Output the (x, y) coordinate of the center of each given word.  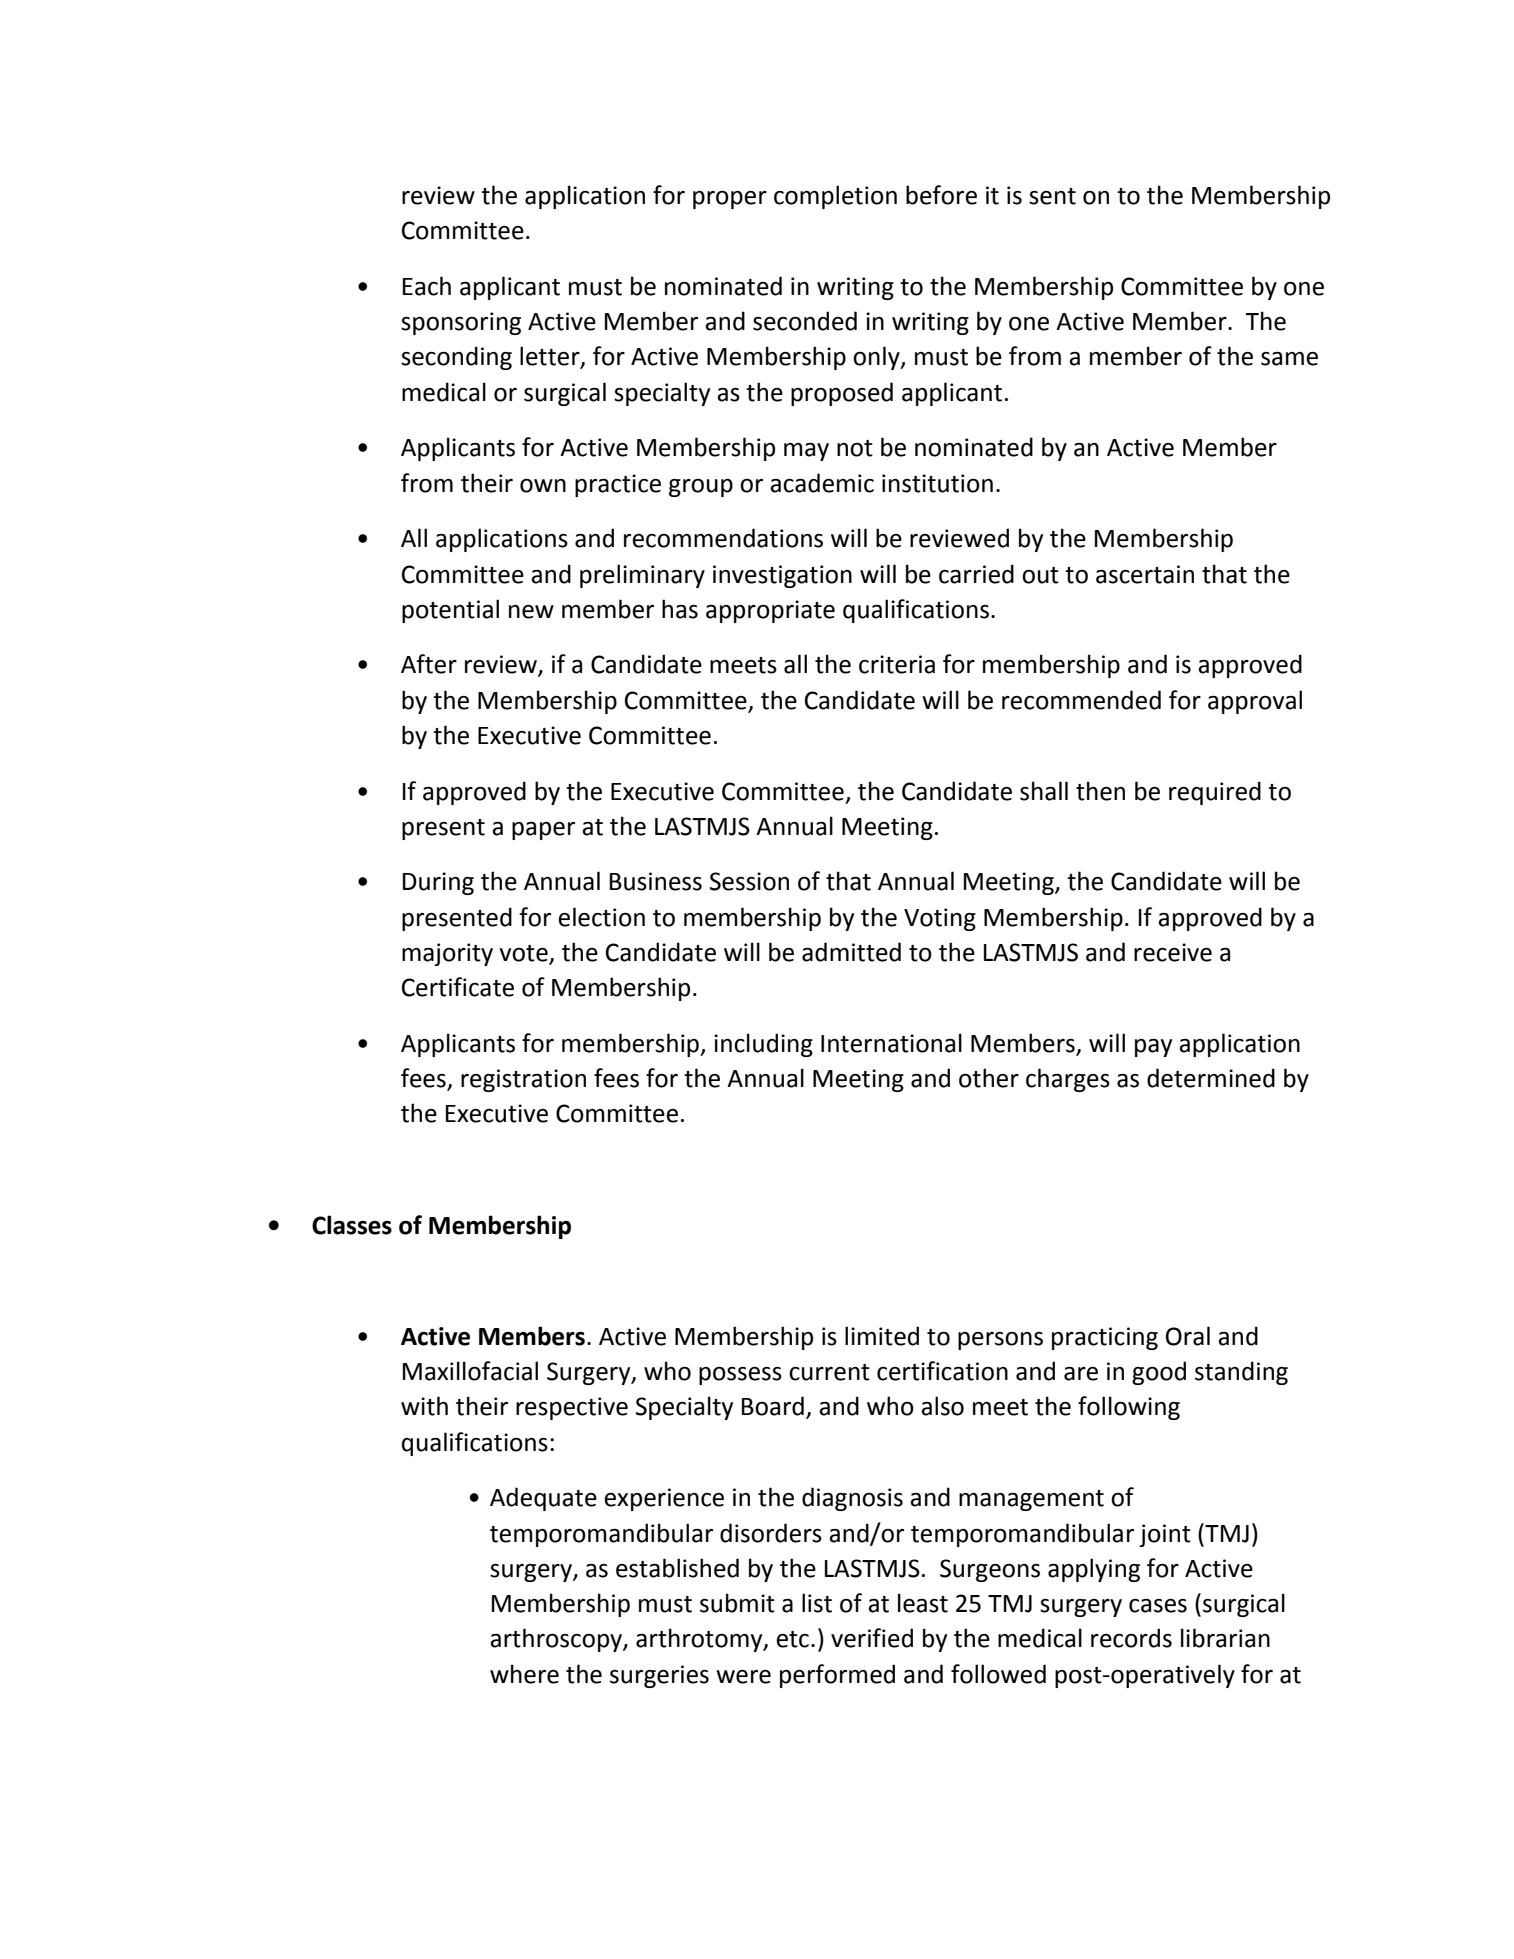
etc (792, 1639)
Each (427, 286)
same (1289, 359)
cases (1158, 1606)
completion (835, 197)
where (524, 1674)
